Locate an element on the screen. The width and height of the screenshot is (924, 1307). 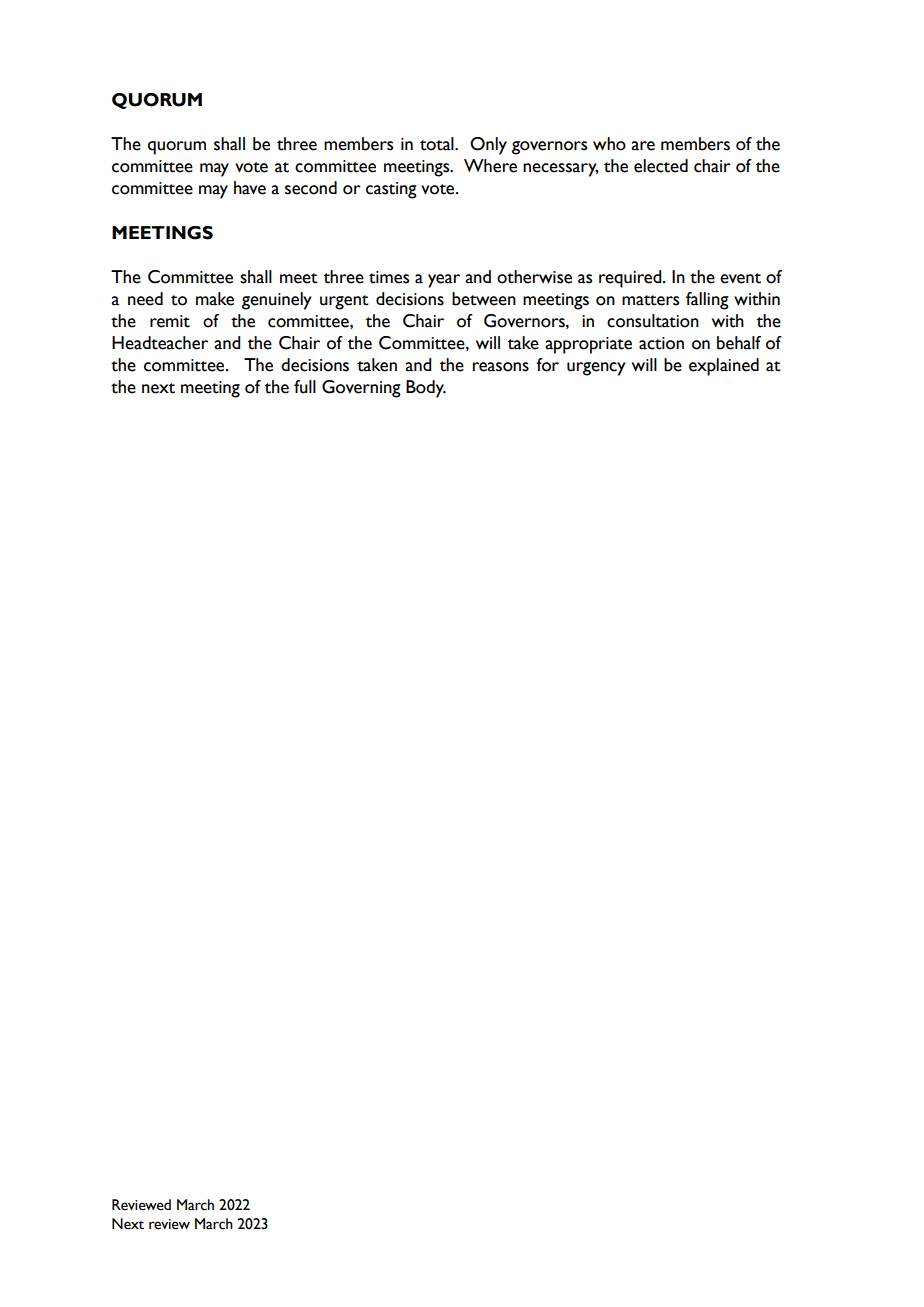
full is located at coordinates (305, 387).
